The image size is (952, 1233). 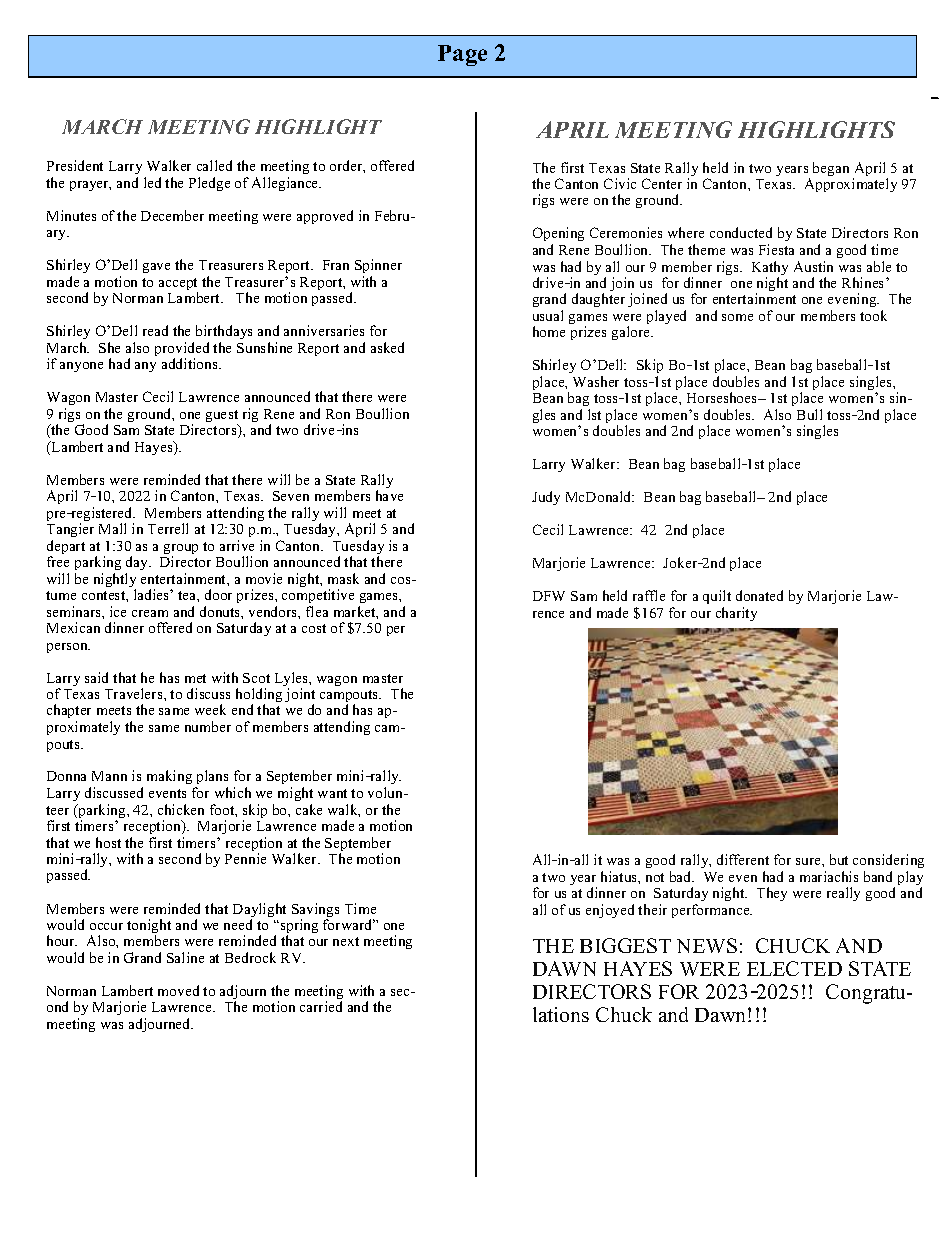 What do you see at coordinates (831, 169) in the page?
I see `began` at bounding box center [831, 169].
